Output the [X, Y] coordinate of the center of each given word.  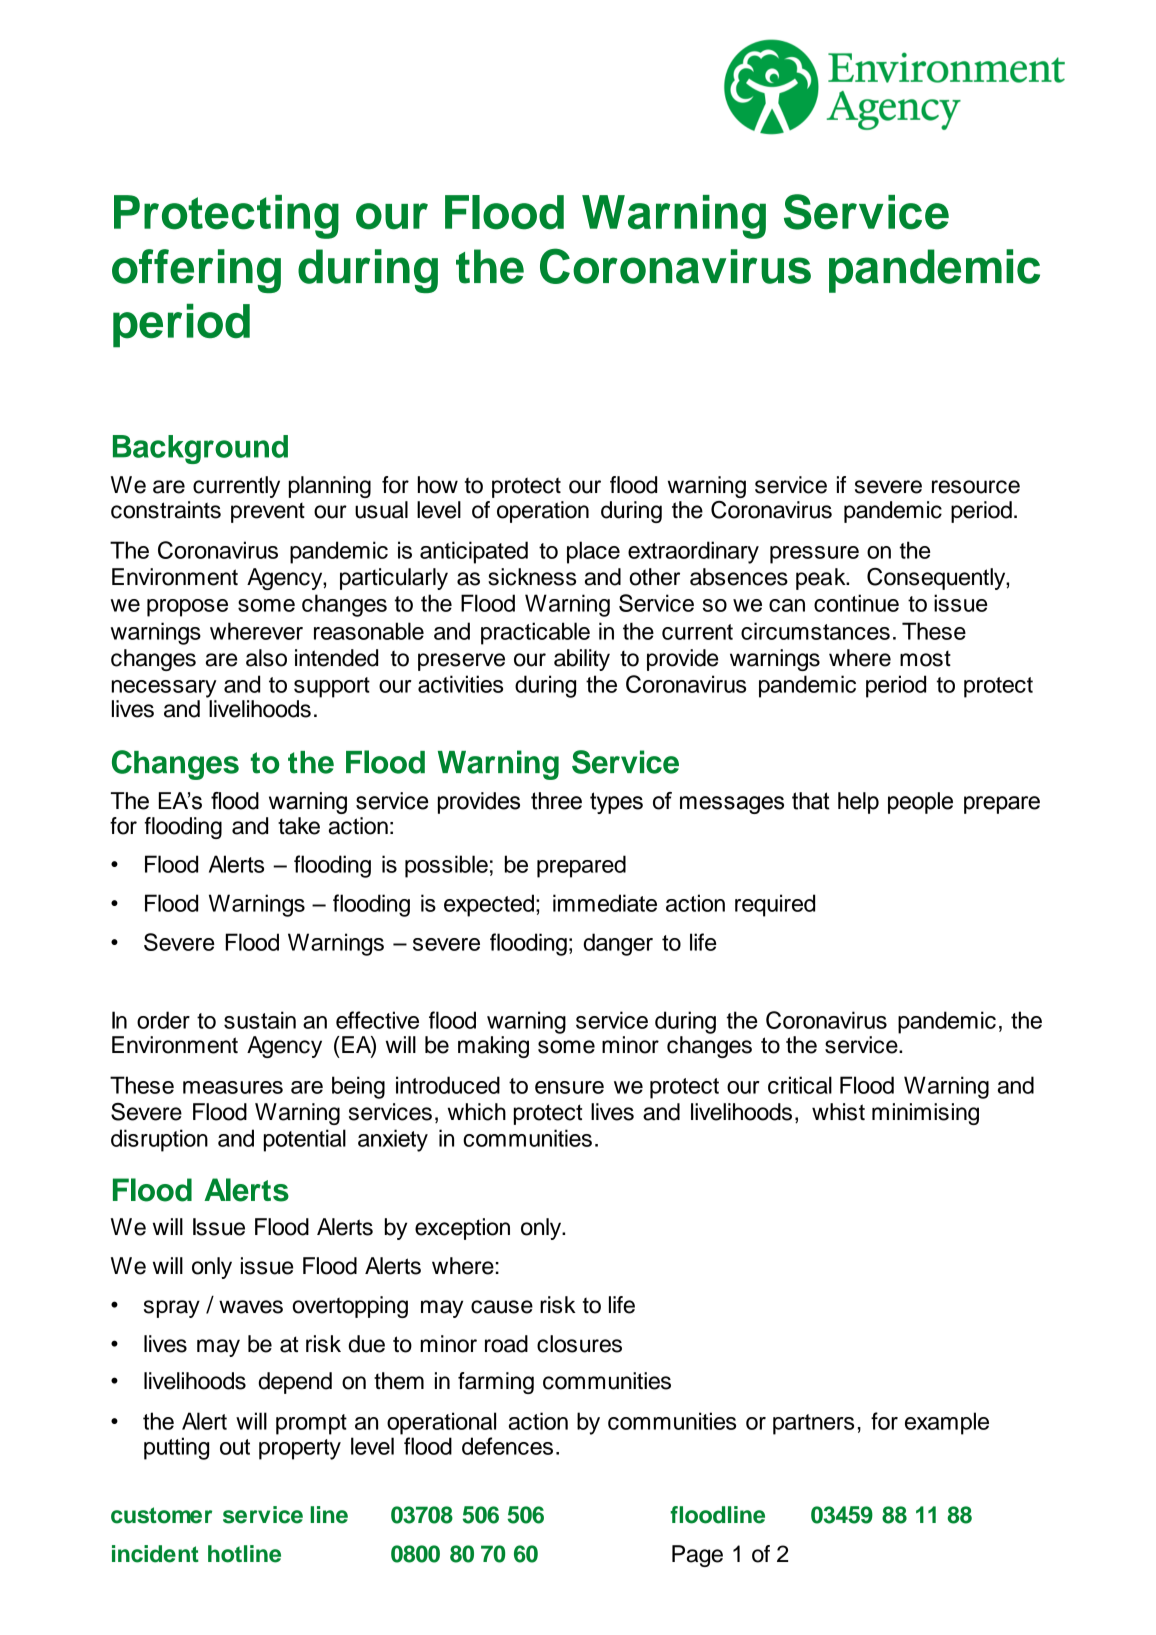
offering [196, 271]
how [438, 485]
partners [813, 1424]
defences [507, 1446]
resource [976, 487]
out [235, 1447]
